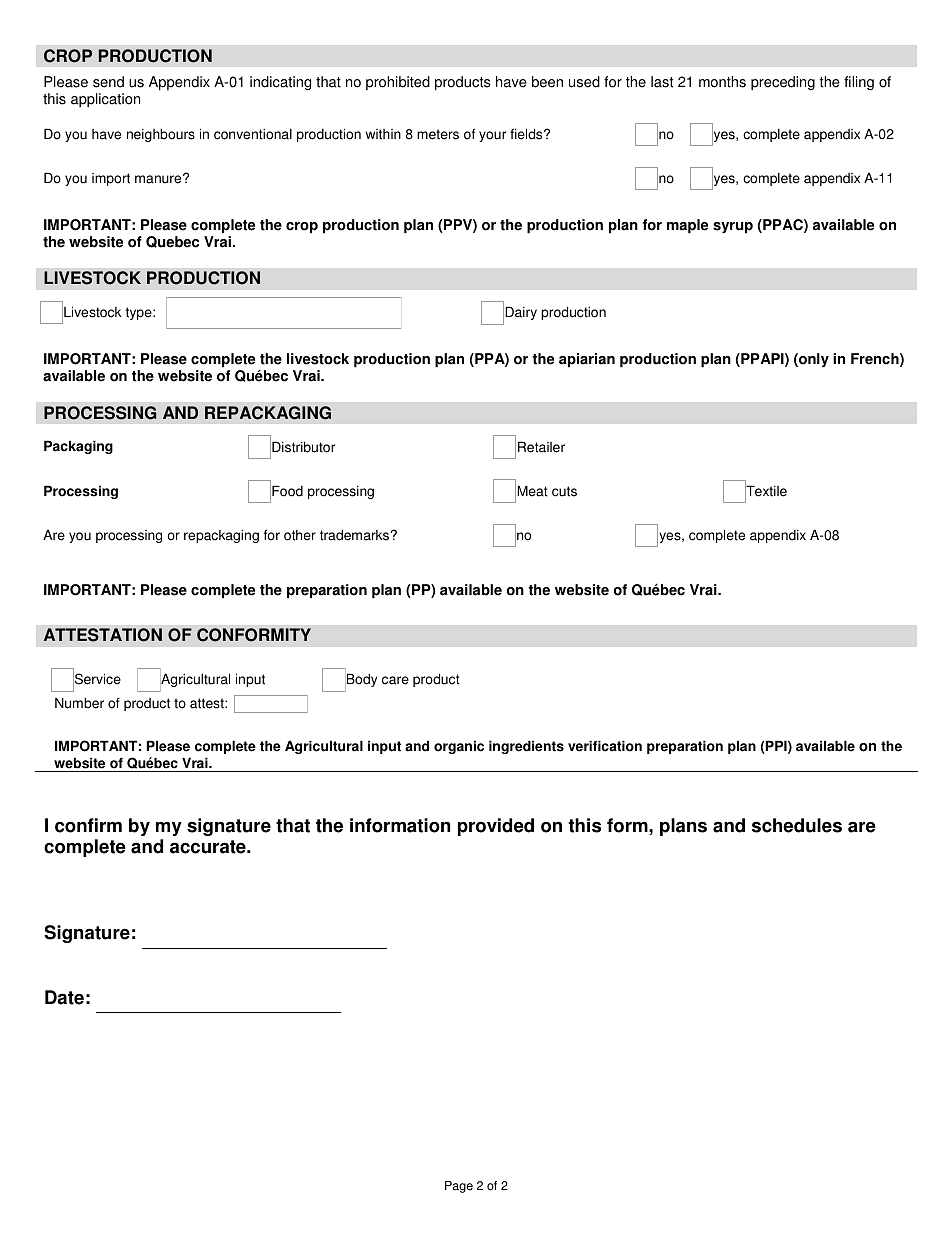 This document has height=1233, width=952. Describe the element at coordinates (459, 1187) in the document. I see `Page` at that location.
